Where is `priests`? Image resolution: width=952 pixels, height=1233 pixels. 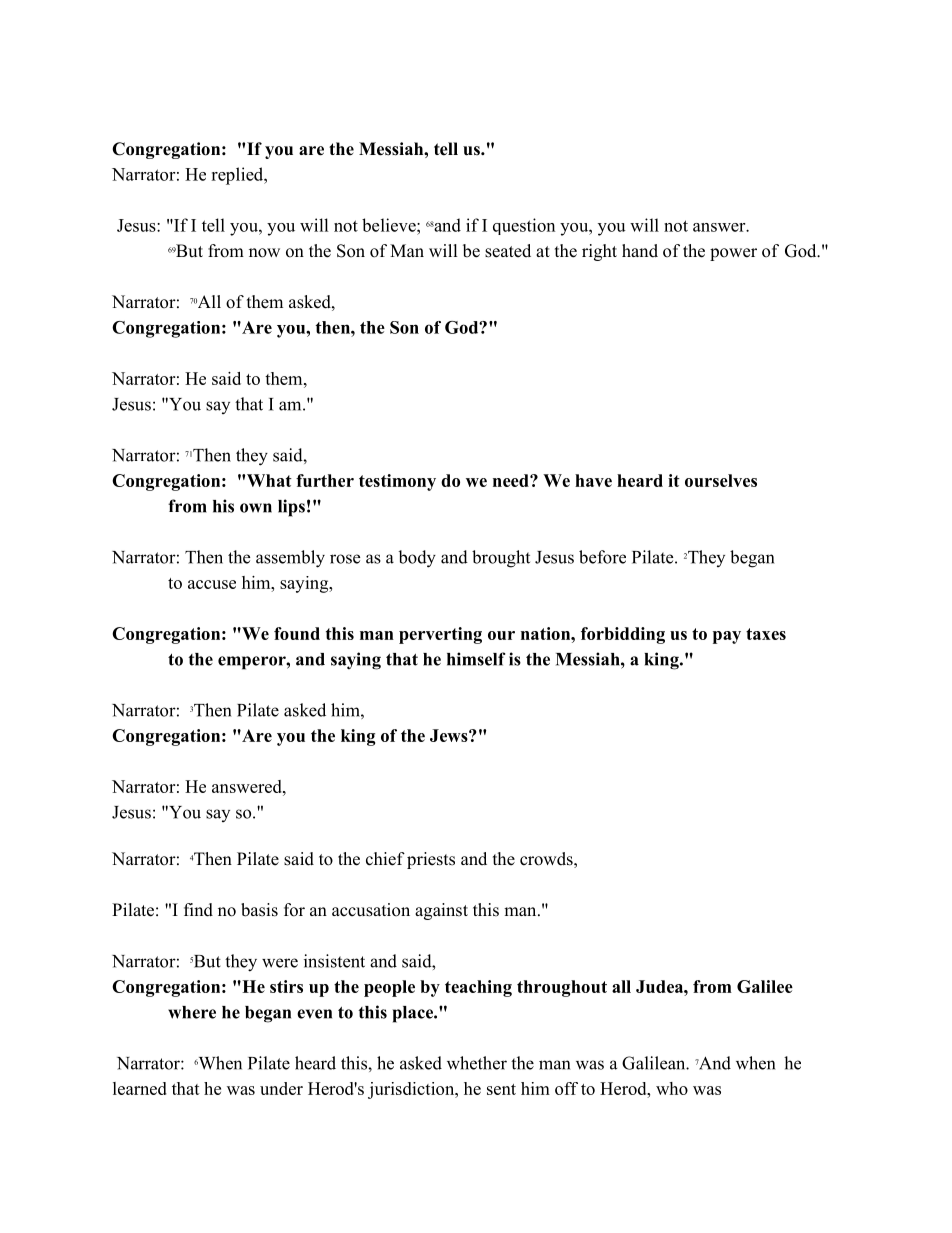
priests is located at coordinates (431, 860).
